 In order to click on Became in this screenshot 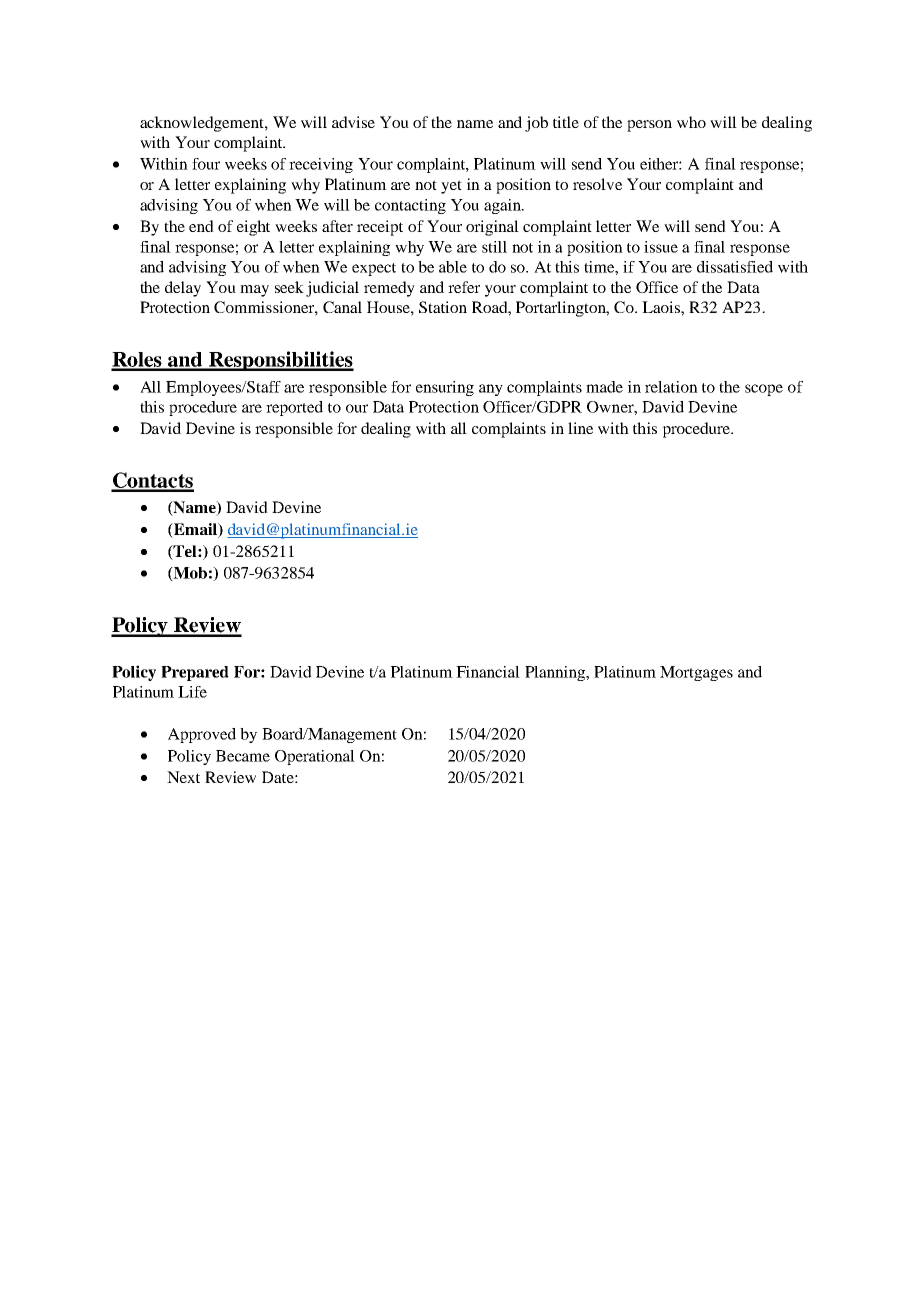, I will do `click(243, 756)`.
